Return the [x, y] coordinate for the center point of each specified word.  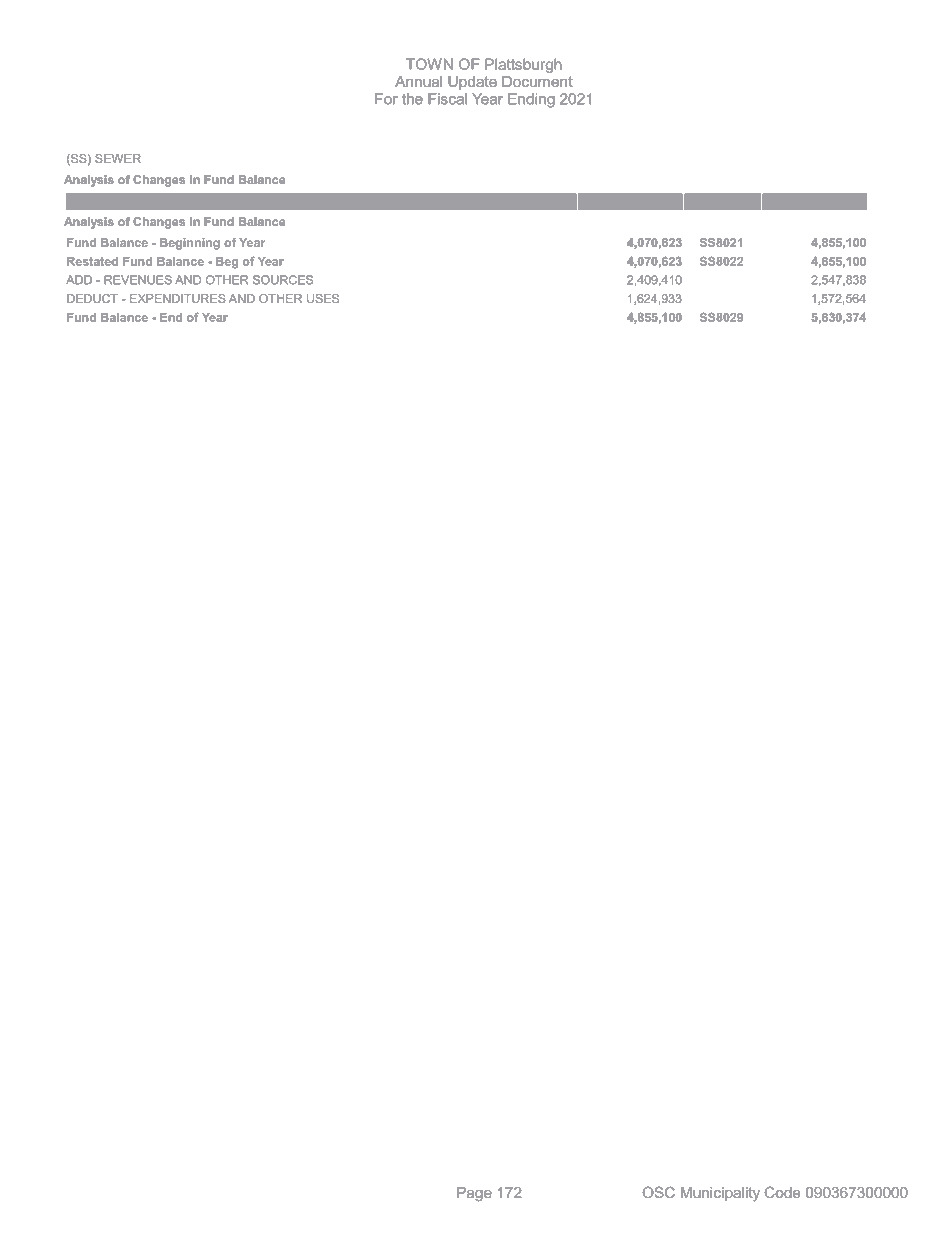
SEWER [118, 158]
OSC [658, 1192]
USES [323, 298]
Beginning [190, 244]
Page [474, 1194]
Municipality [720, 1194]
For [386, 99]
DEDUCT [92, 298]
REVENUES [138, 280]
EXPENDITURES [178, 298]
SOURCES [283, 280]
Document [537, 81]
